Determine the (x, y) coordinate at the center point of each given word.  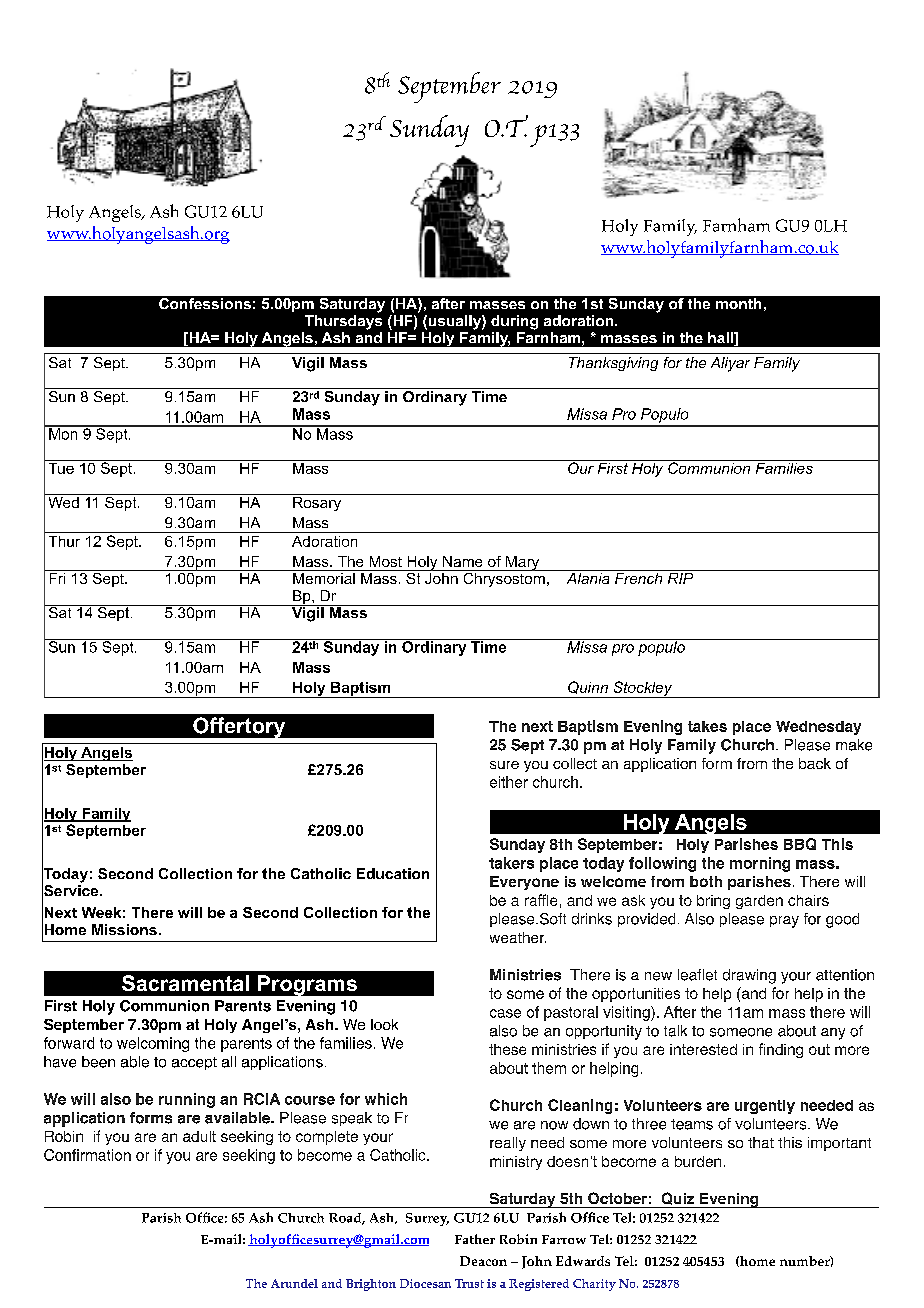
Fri (57, 578)
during (514, 322)
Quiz (678, 1198)
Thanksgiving (613, 364)
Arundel (294, 1283)
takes (707, 726)
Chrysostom (504, 578)
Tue (61, 467)
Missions (124, 929)
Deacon (483, 1261)
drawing (749, 976)
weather (518, 937)
